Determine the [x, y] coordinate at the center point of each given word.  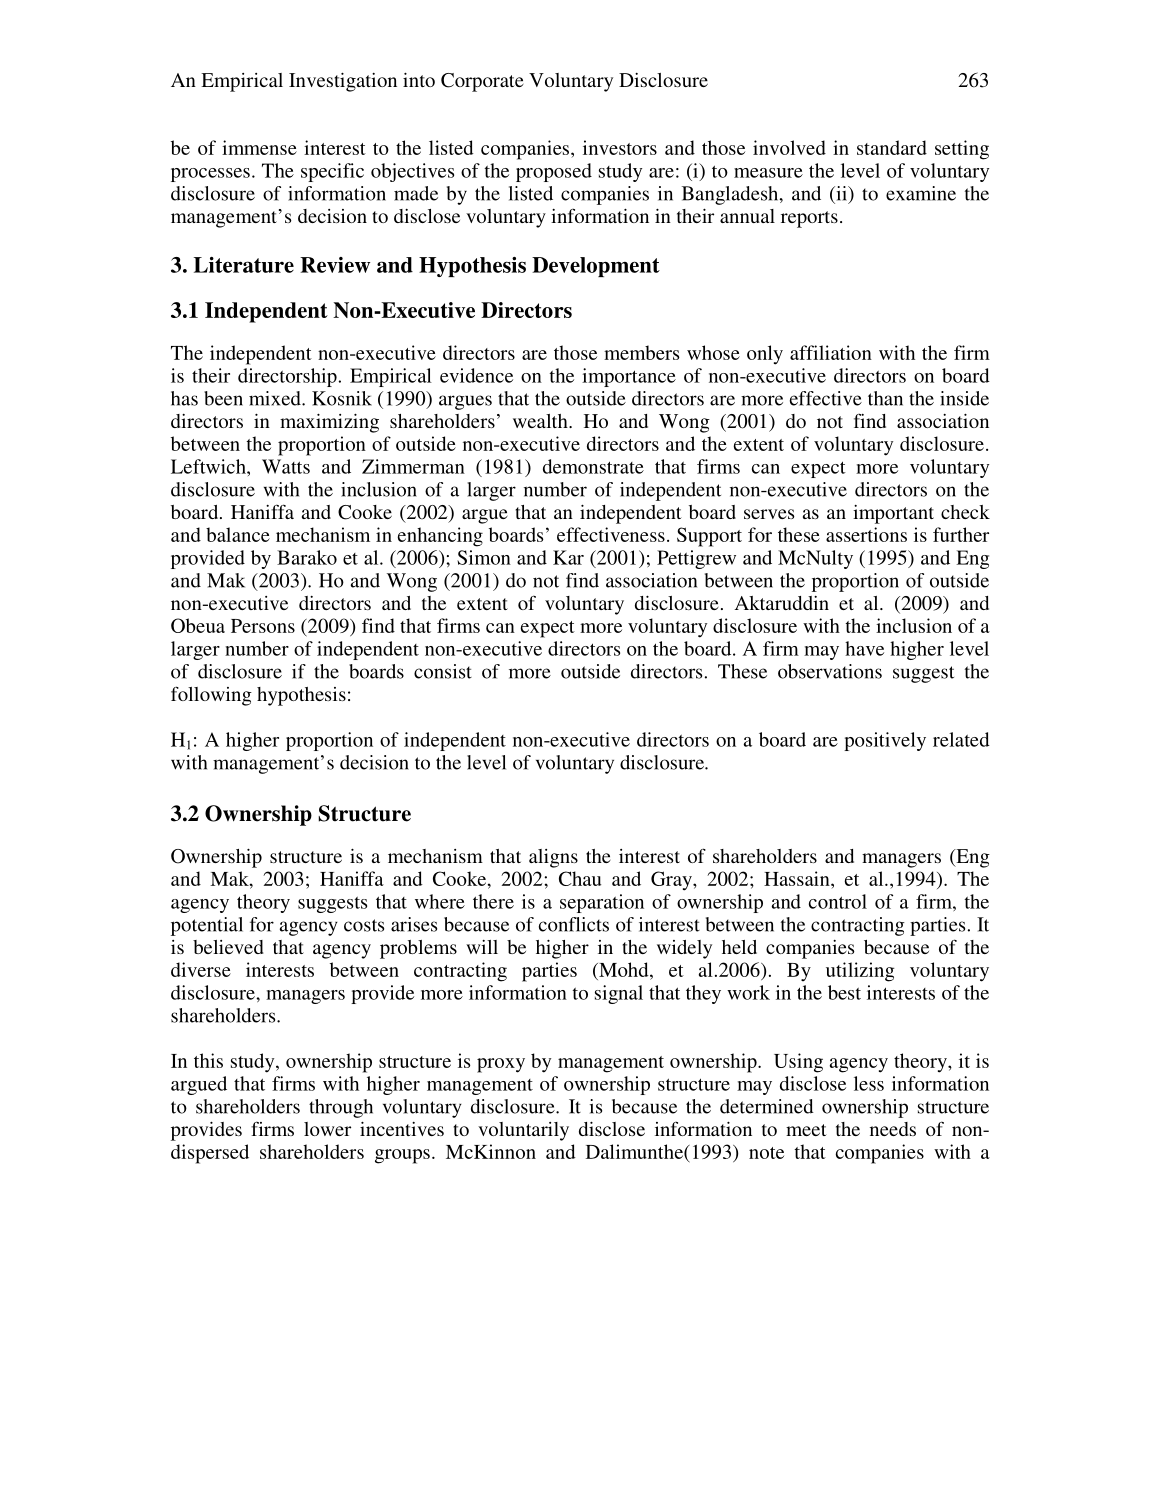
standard [892, 147]
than [885, 398]
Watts [286, 466]
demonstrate [593, 466]
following [211, 696]
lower [327, 1129]
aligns [553, 858]
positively [885, 741]
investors [620, 147]
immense [259, 147]
